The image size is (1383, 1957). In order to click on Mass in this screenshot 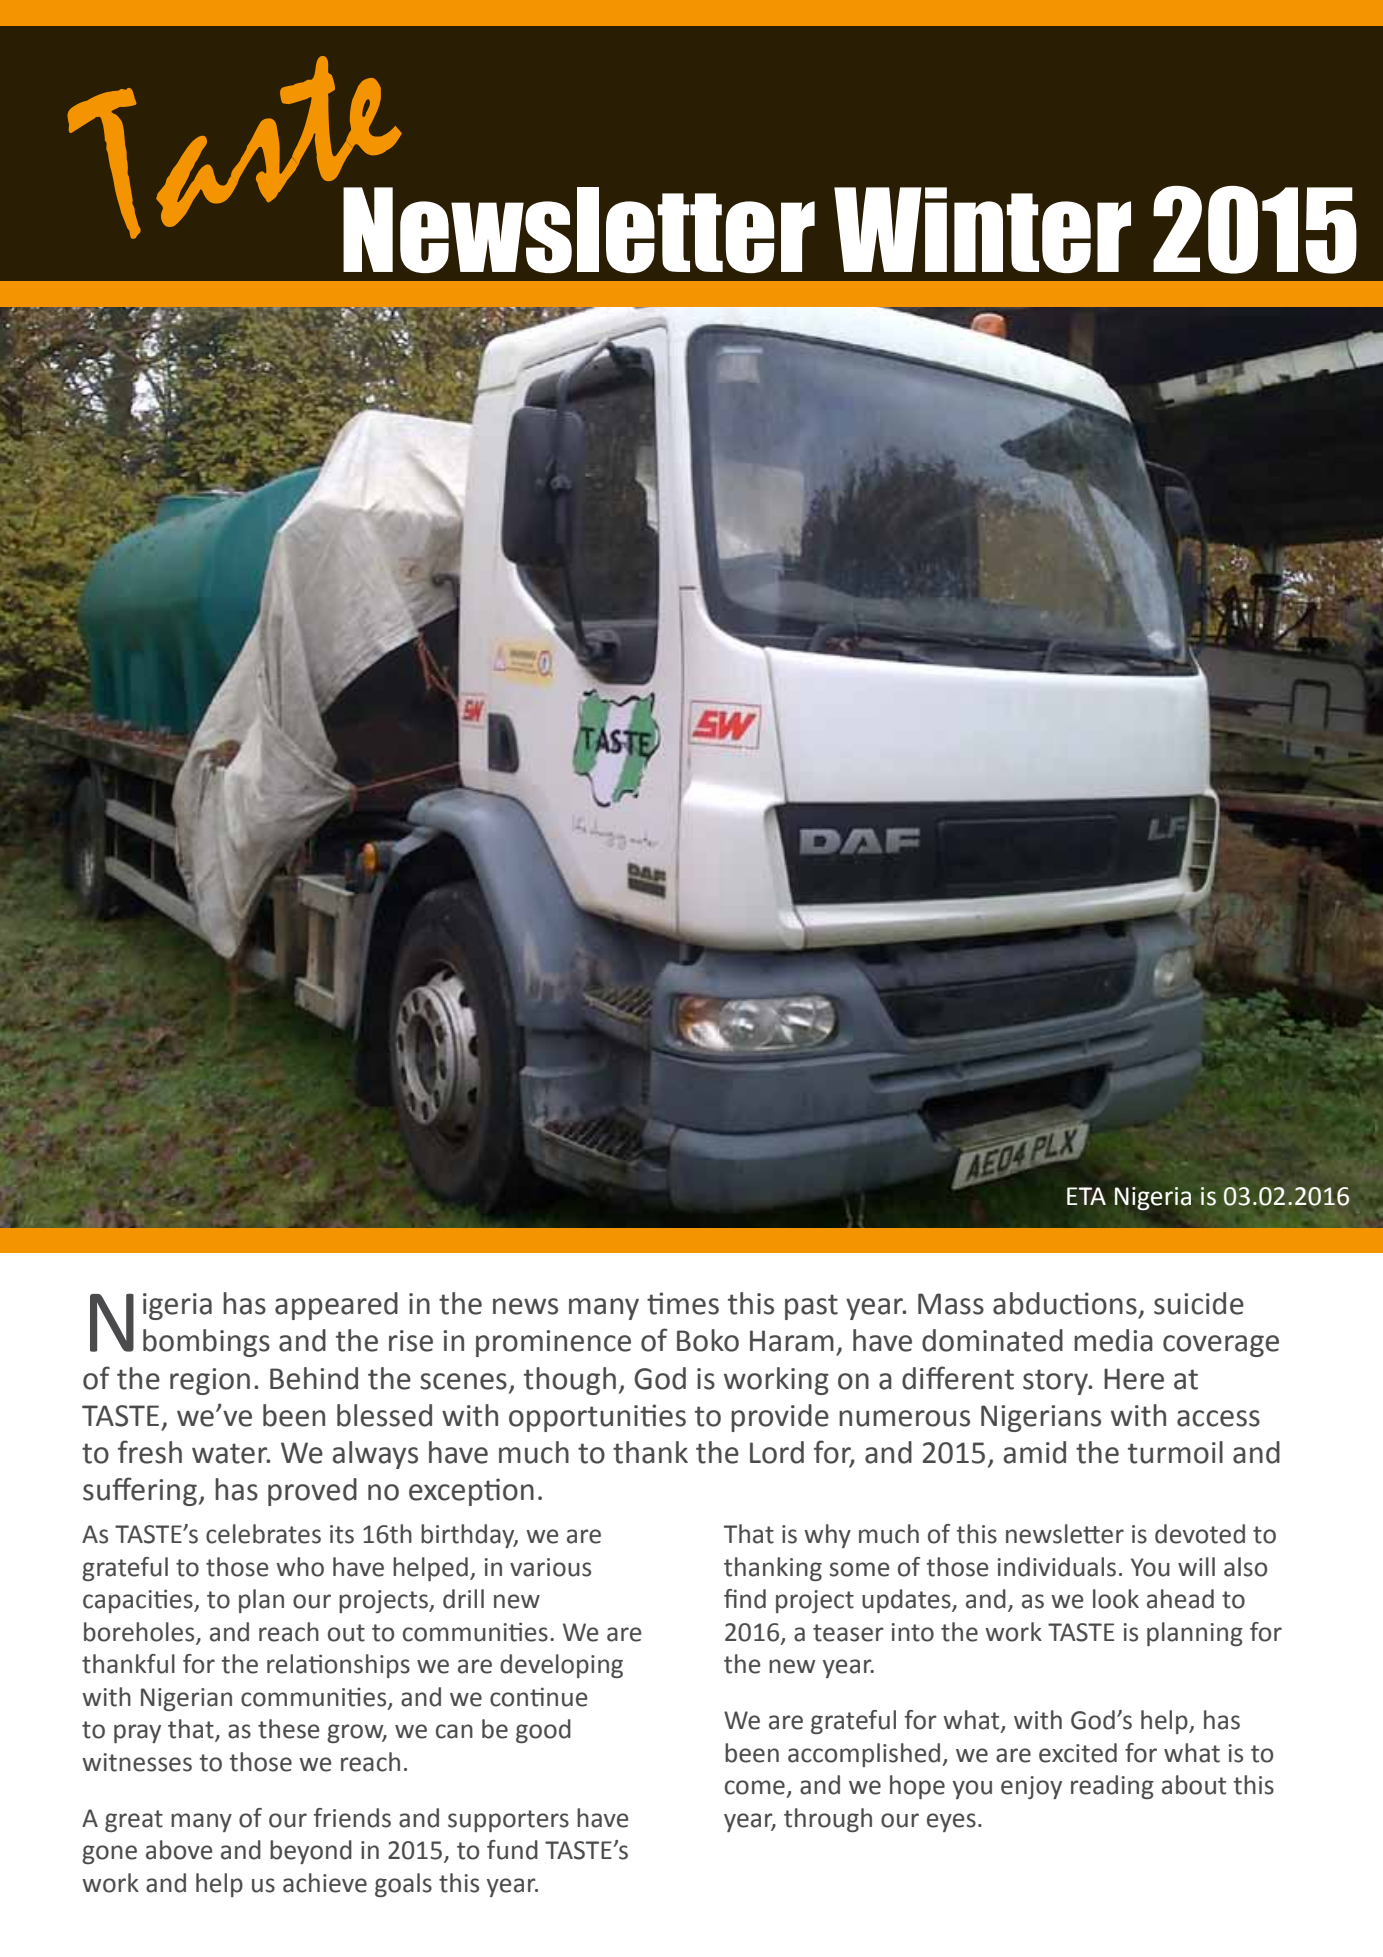, I will do `click(951, 1304)`.
